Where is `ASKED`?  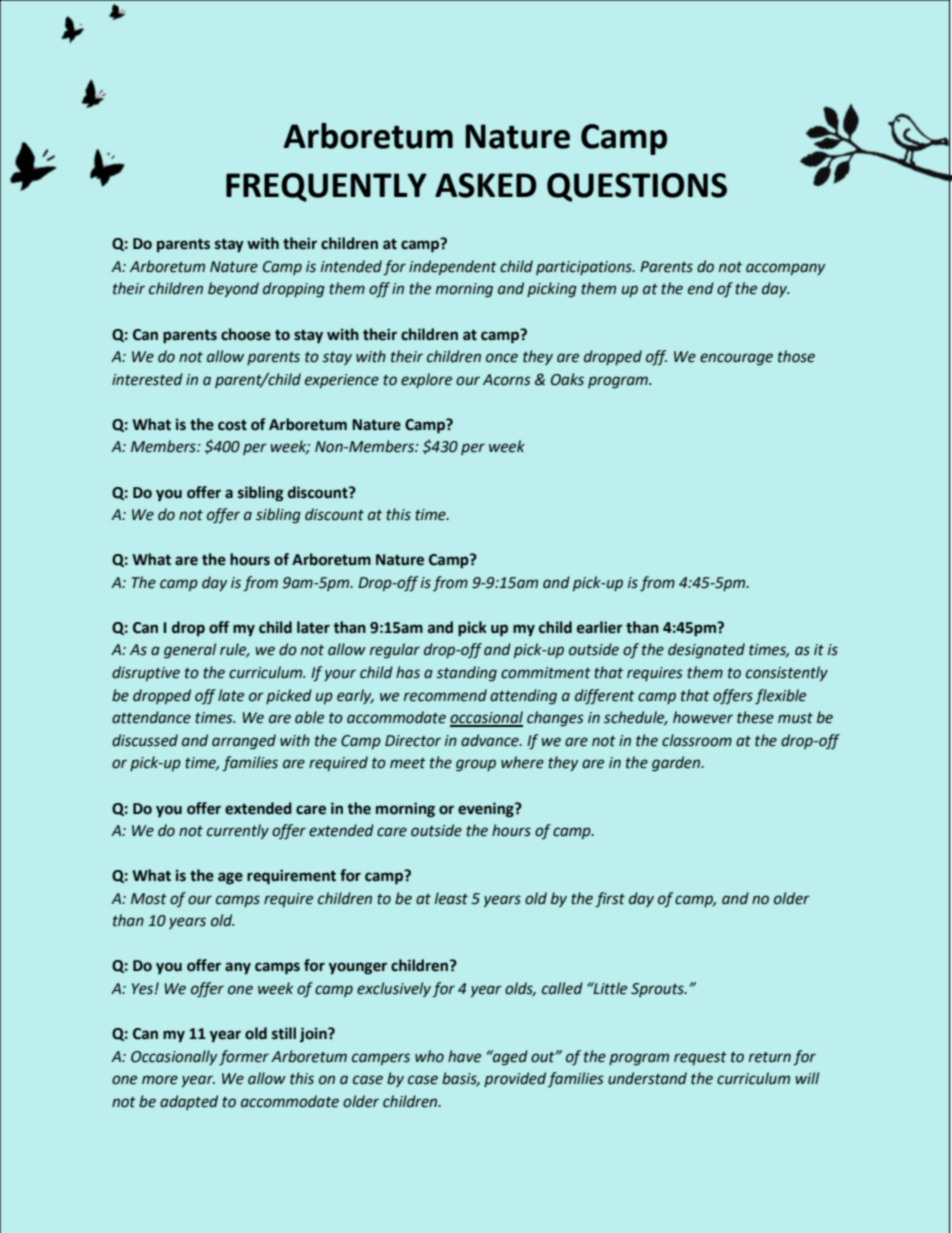
ASKED is located at coordinates (486, 185).
